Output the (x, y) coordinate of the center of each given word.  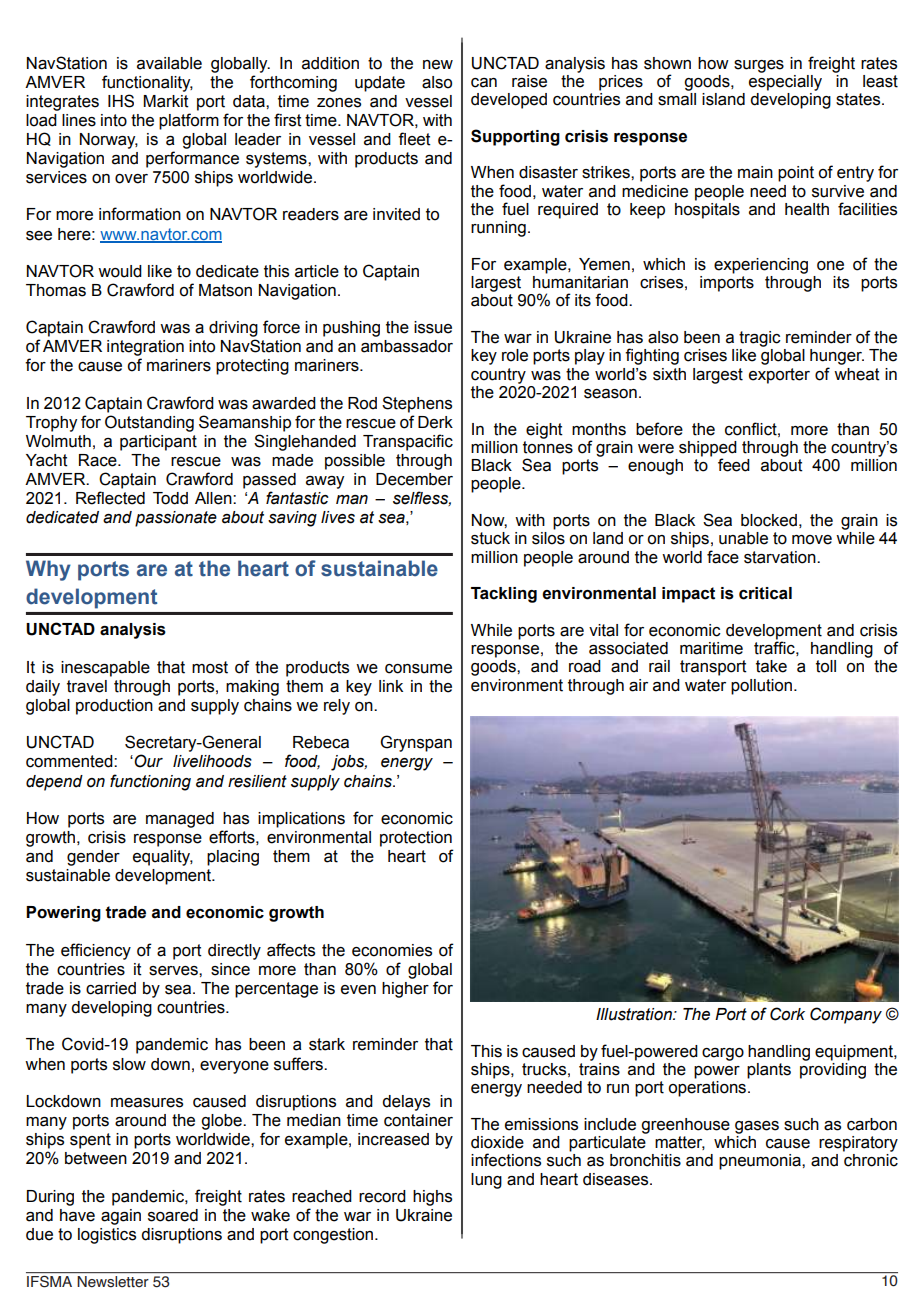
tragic (760, 339)
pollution (763, 687)
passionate (176, 519)
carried (111, 988)
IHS (121, 101)
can (484, 83)
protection (416, 839)
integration (145, 348)
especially (785, 81)
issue (433, 327)
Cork (787, 1014)
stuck (490, 538)
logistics (107, 1236)
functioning (150, 782)
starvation (781, 557)
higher (405, 990)
